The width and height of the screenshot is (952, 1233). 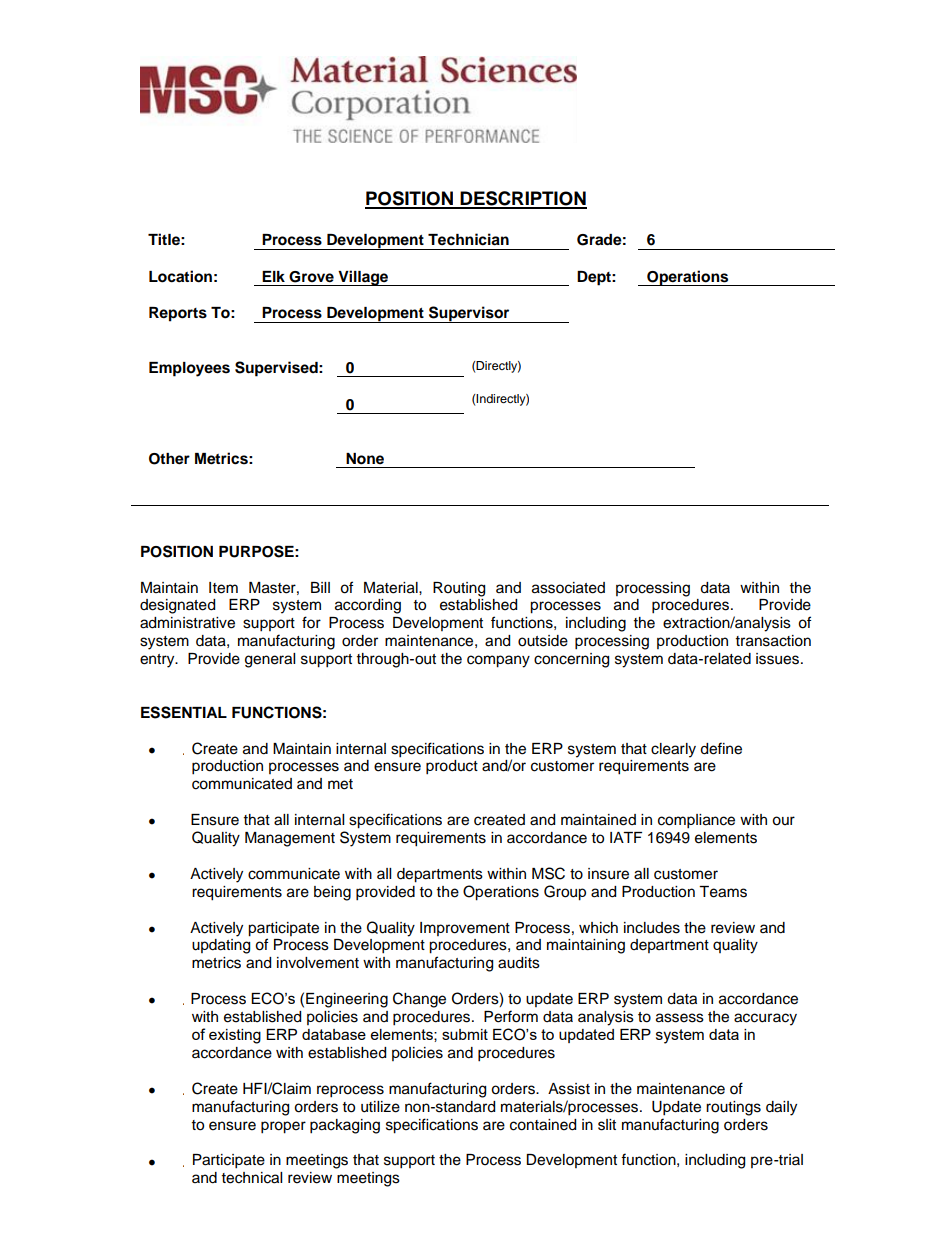 What do you see at coordinates (273, 276) in the screenshot?
I see `Elk` at bounding box center [273, 276].
